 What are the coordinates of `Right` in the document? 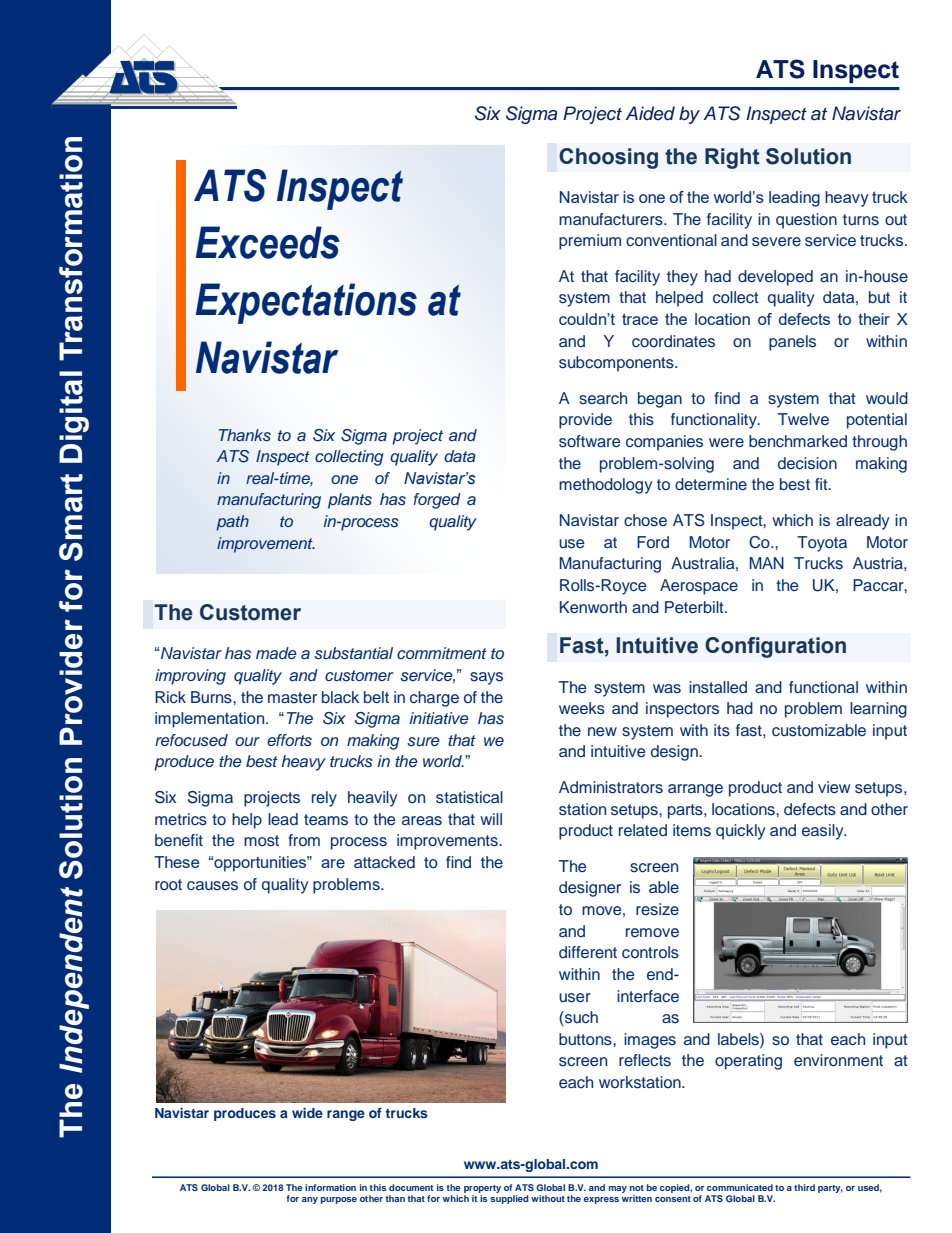 It's located at (732, 158).
